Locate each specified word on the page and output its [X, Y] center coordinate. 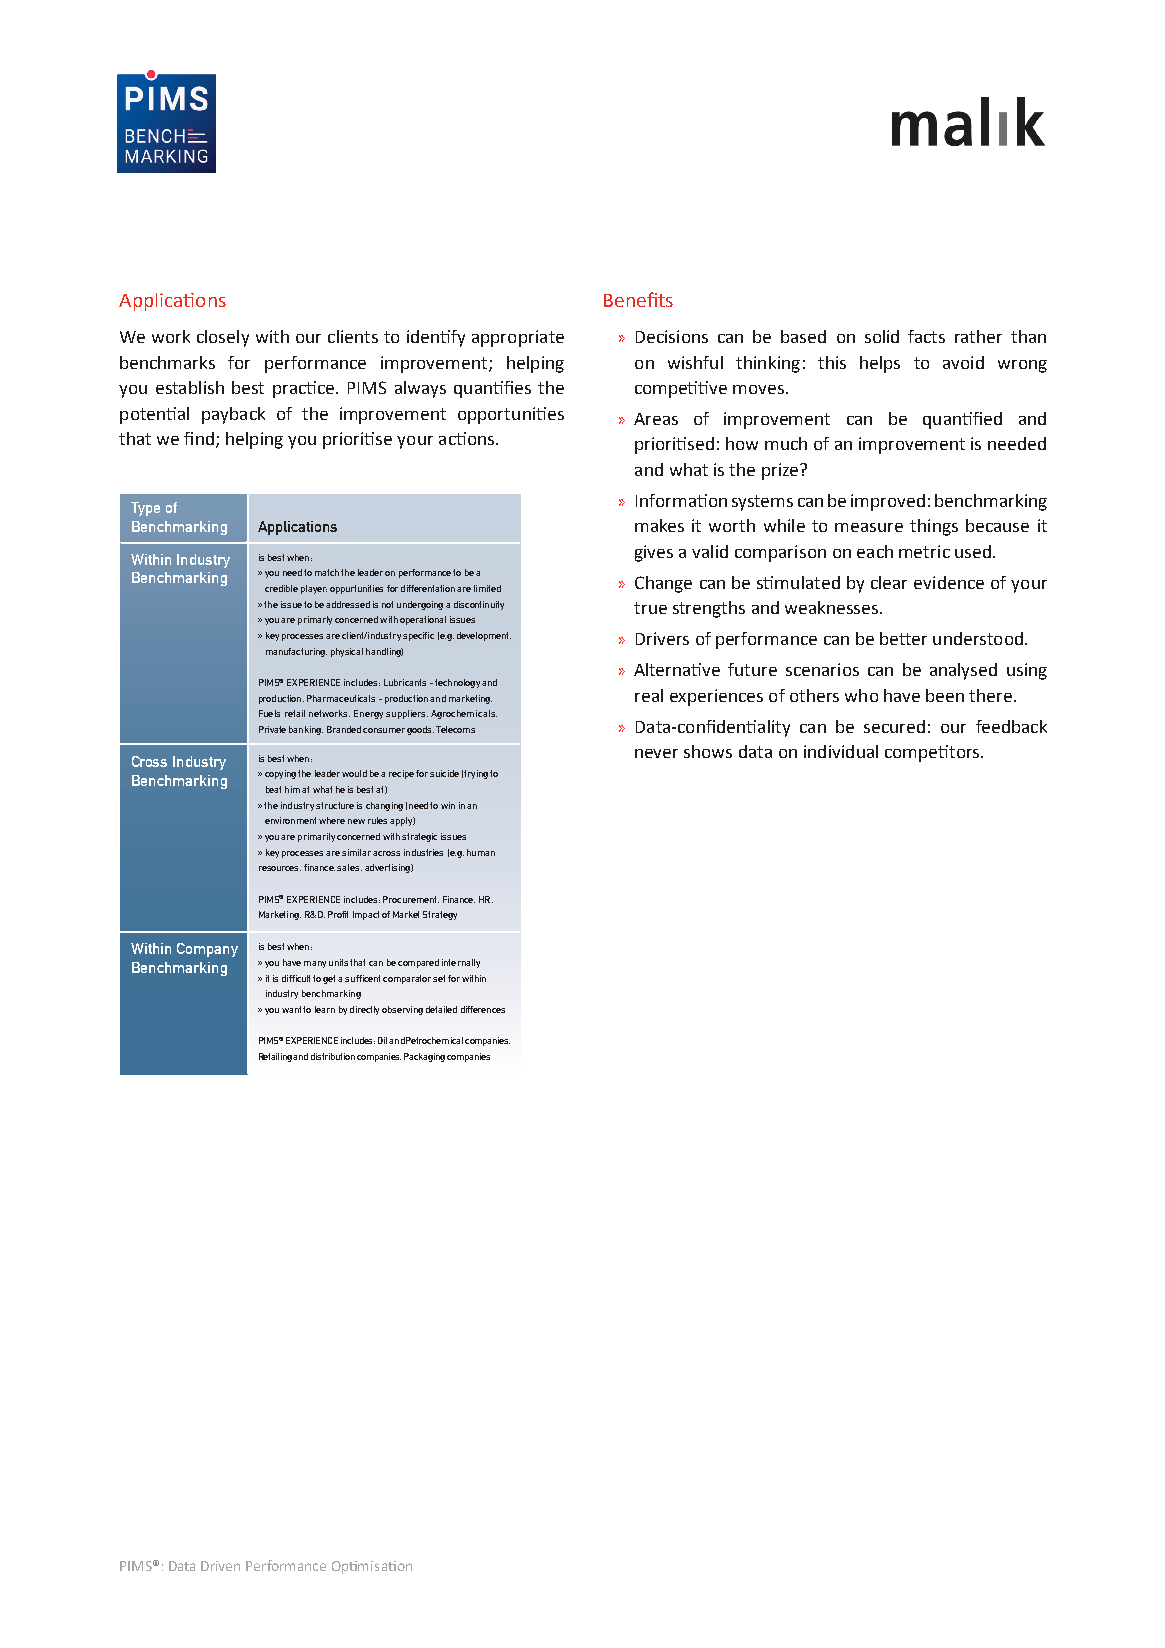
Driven [220, 1566]
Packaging [424, 1057]
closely [223, 338]
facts [926, 336]
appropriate [518, 338]
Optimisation [372, 1567]
